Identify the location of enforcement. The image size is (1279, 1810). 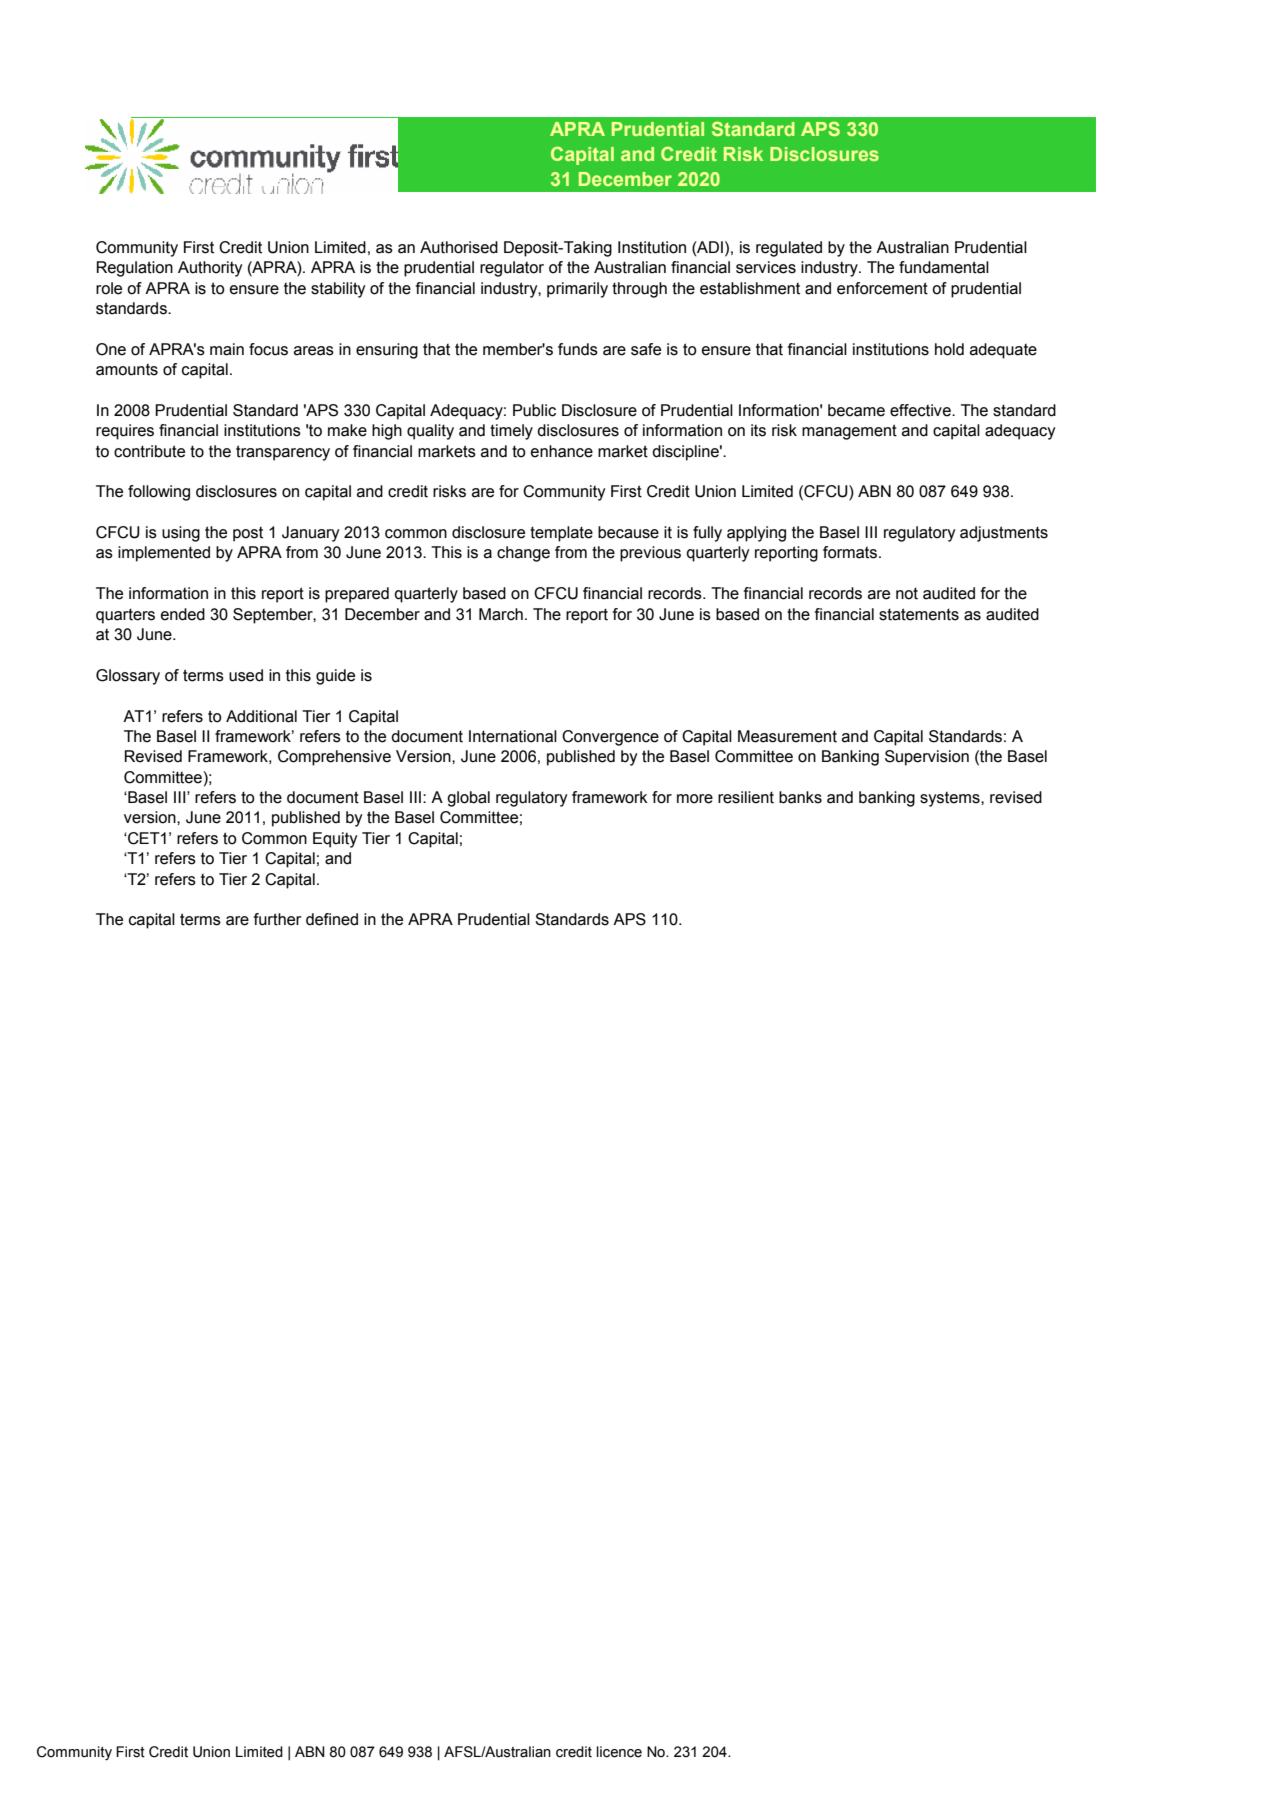
(882, 288).
